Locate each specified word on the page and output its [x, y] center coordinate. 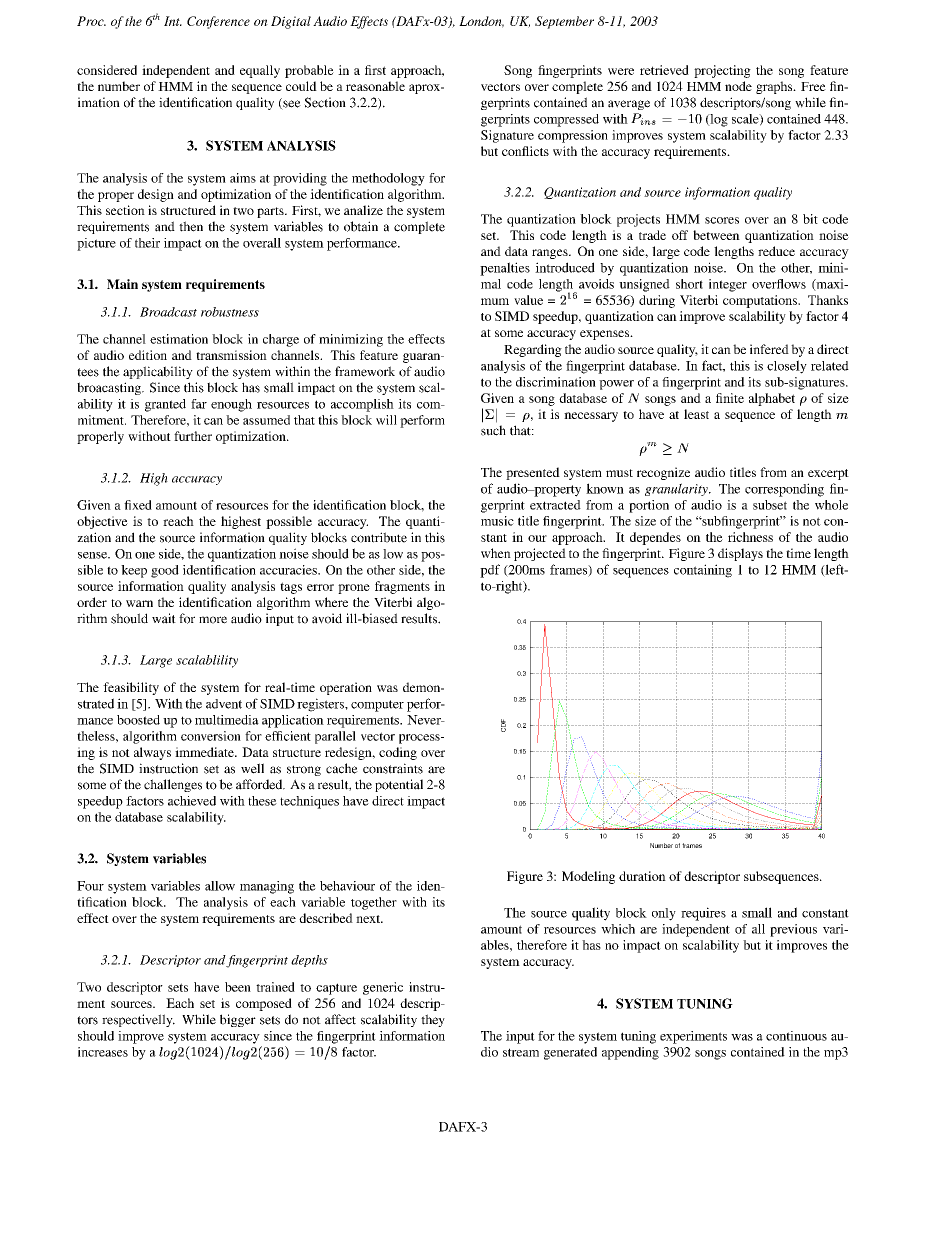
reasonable [375, 86]
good [165, 571]
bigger [238, 1020]
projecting [722, 71]
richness [750, 537]
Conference [218, 22]
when [496, 553]
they [433, 1020]
